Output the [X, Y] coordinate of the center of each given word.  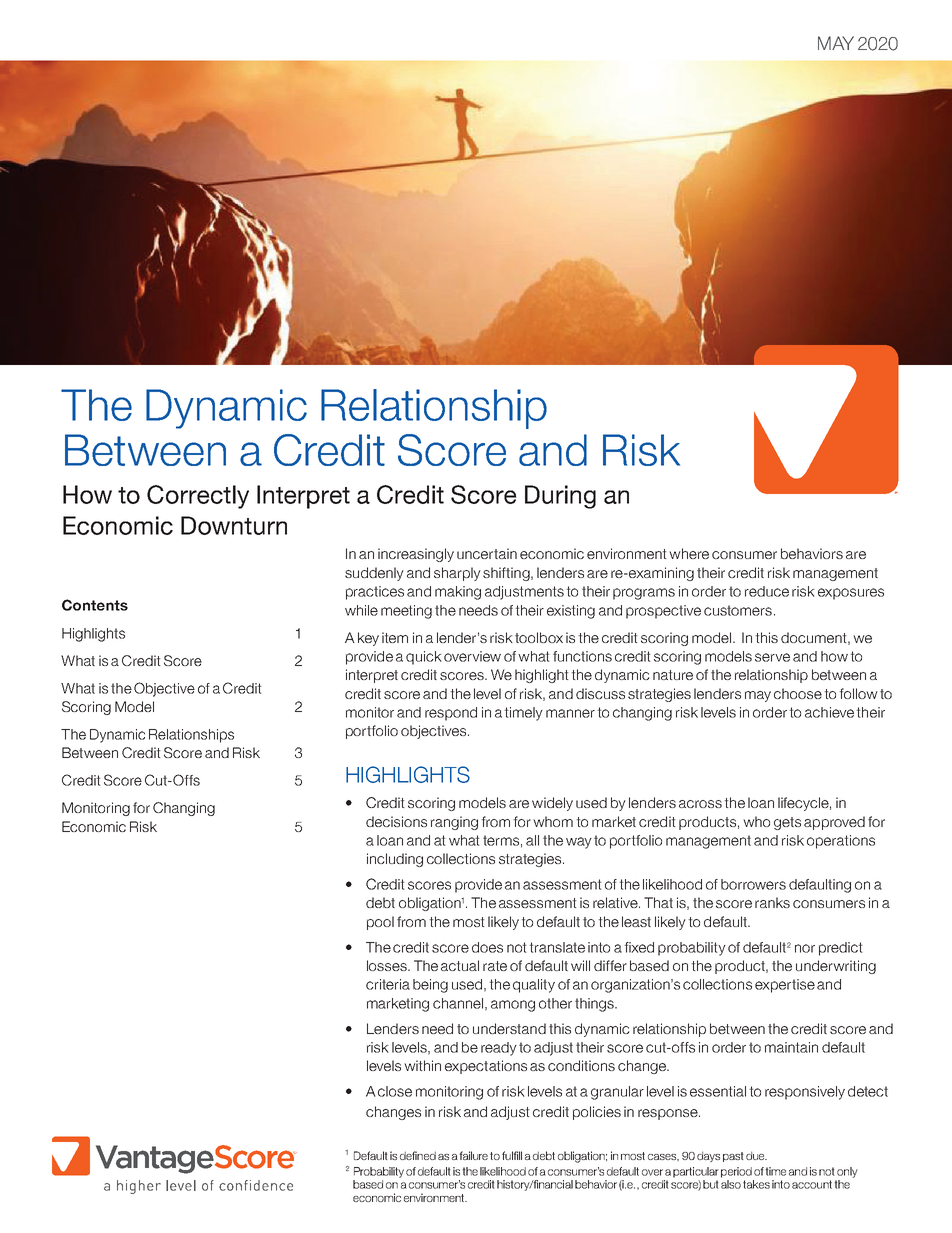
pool [380, 923]
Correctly [198, 497]
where [689, 553]
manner [570, 713]
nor [805, 948]
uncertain [487, 553]
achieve [829, 712]
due [756, 1155]
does [487, 947]
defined [418, 1155]
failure [473, 1155]
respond [451, 714]
